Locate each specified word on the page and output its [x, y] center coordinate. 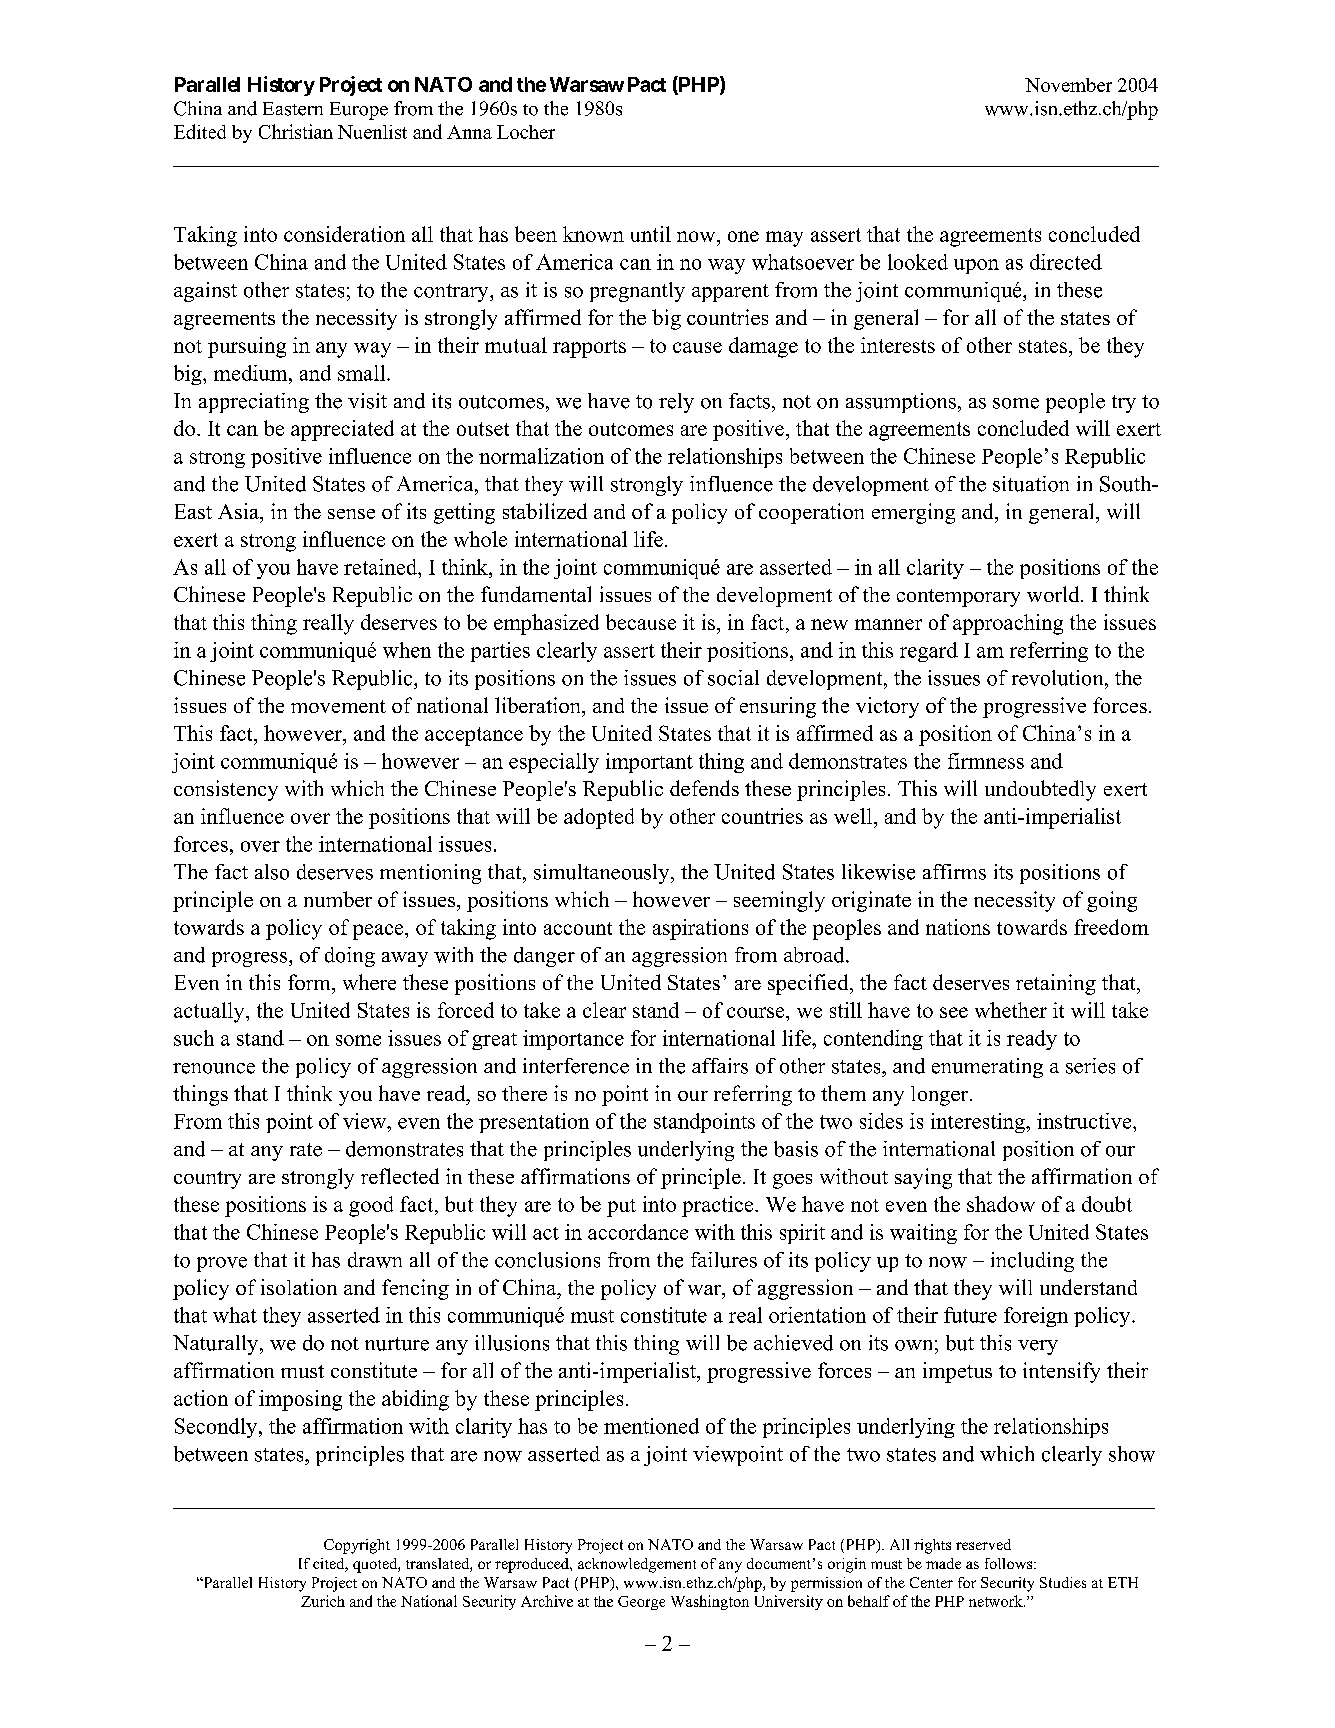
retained [382, 567]
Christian [296, 131]
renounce [214, 1068]
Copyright [357, 1546]
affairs [720, 1066]
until [651, 234]
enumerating [987, 1068]
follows [1010, 1563]
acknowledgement [637, 1565]
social [733, 678]
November [1068, 85]
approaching [1008, 624]
